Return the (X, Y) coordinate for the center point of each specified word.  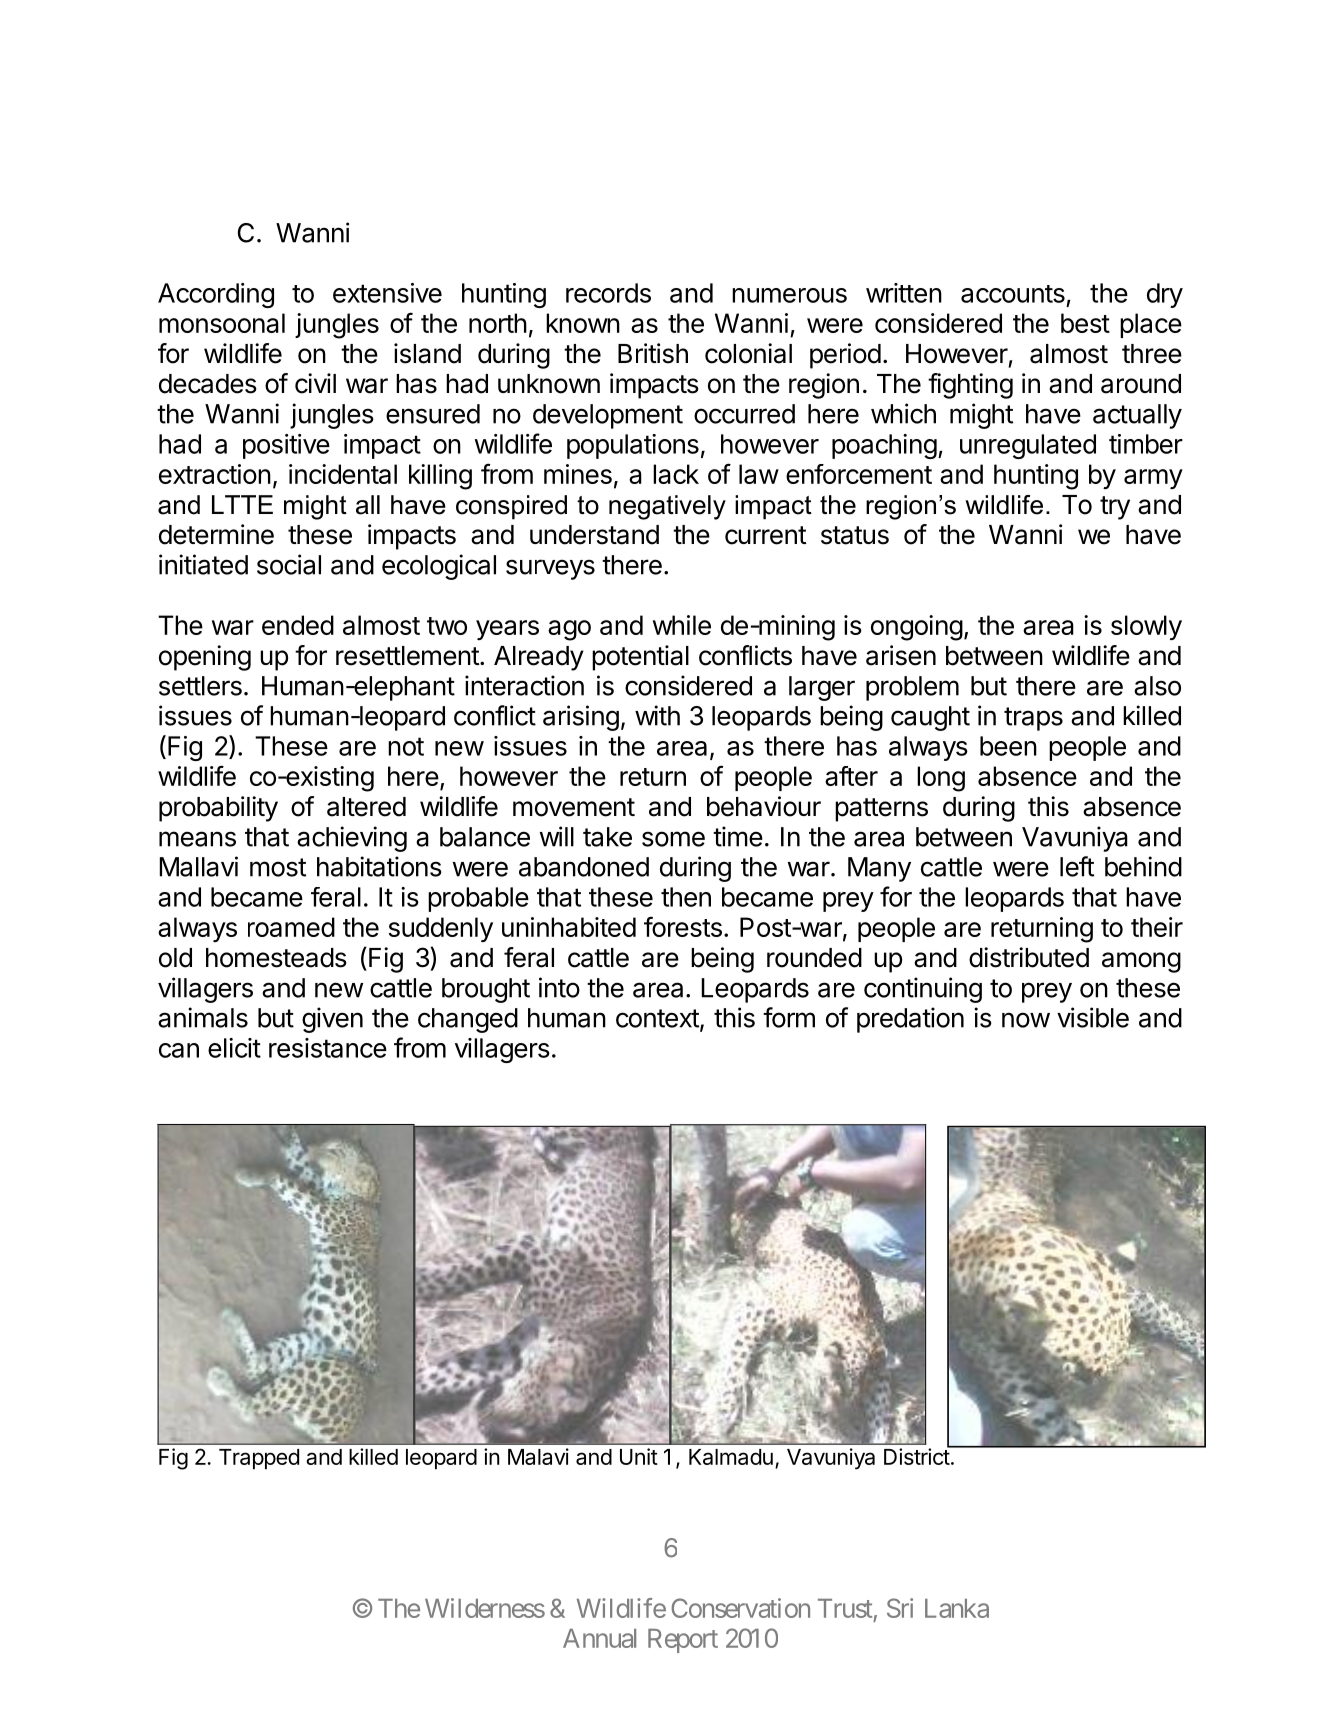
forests (683, 927)
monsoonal (222, 323)
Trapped (259, 1459)
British (653, 353)
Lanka (957, 1608)
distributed (1029, 957)
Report (683, 1641)
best (1085, 323)
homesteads (276, 958)
